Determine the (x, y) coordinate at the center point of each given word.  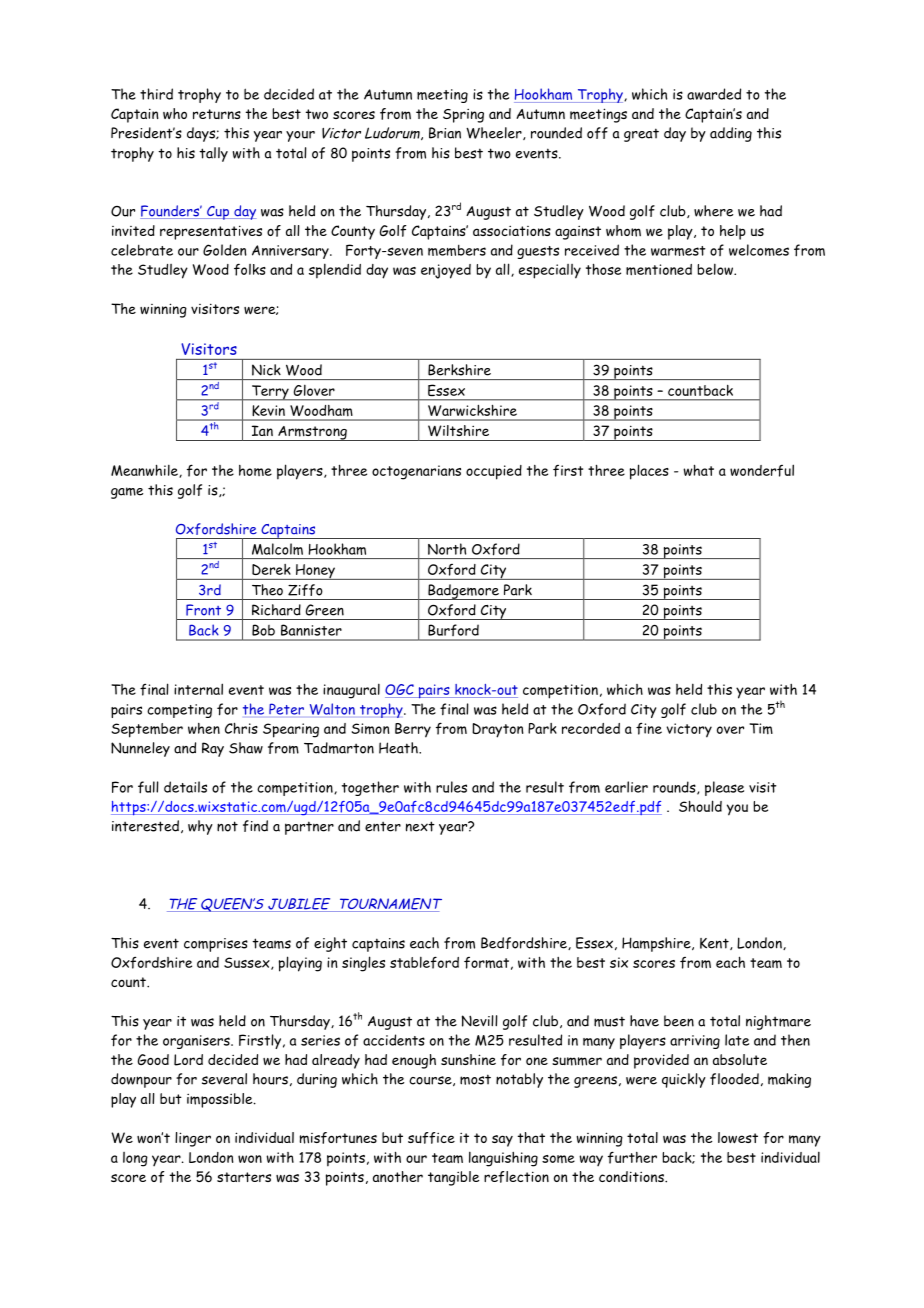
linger (193, 1139)
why (200, 827)
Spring (463, 115)
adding (731, 134)
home (255, 470)
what (698, 470)
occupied (494, 472)
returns (217, 114)
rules (451, 787)
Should (700, 806)
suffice (431, 1138)
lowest (738, 1138)
